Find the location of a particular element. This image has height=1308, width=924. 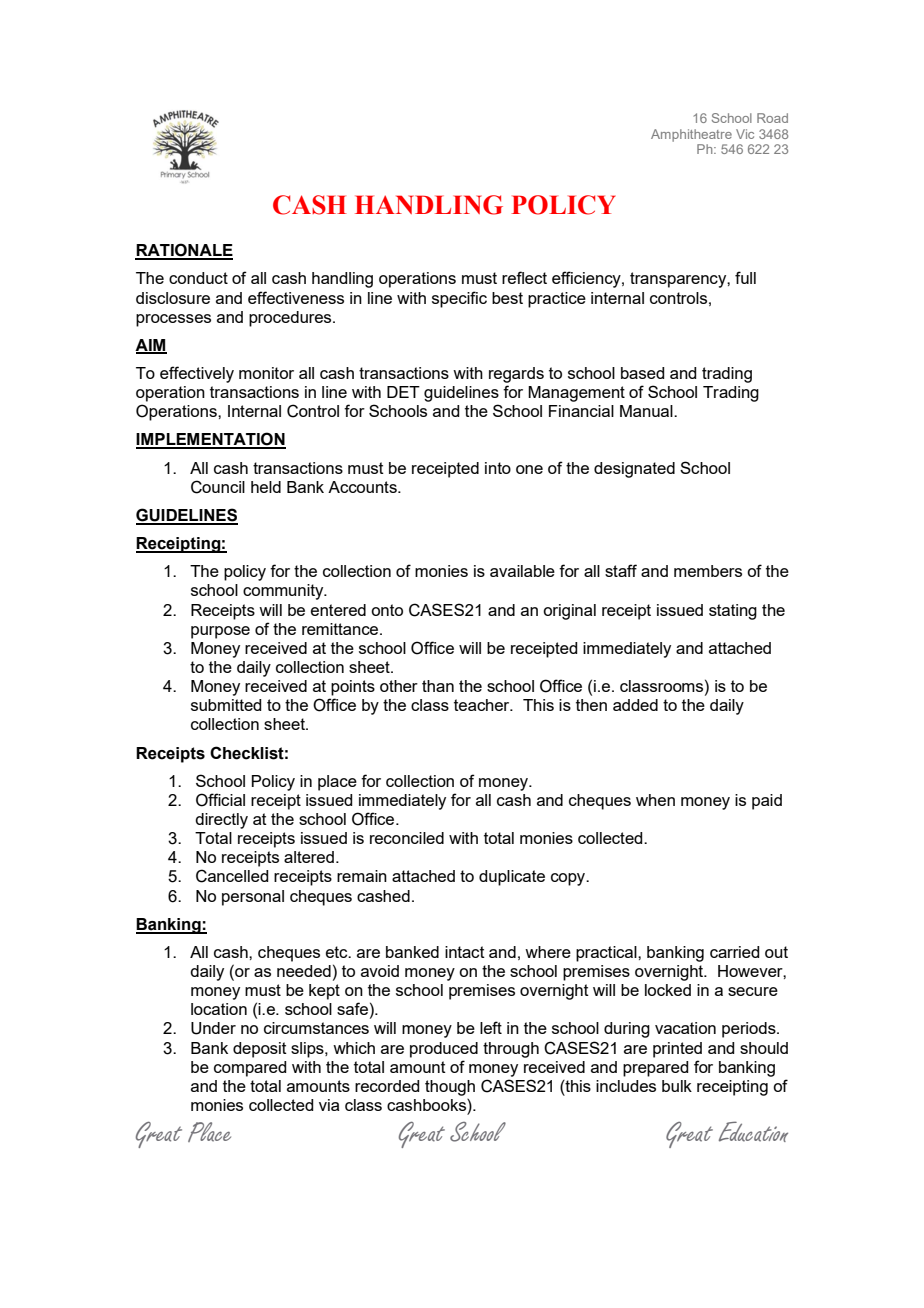

reflect is located at coordinates (524, 277).
